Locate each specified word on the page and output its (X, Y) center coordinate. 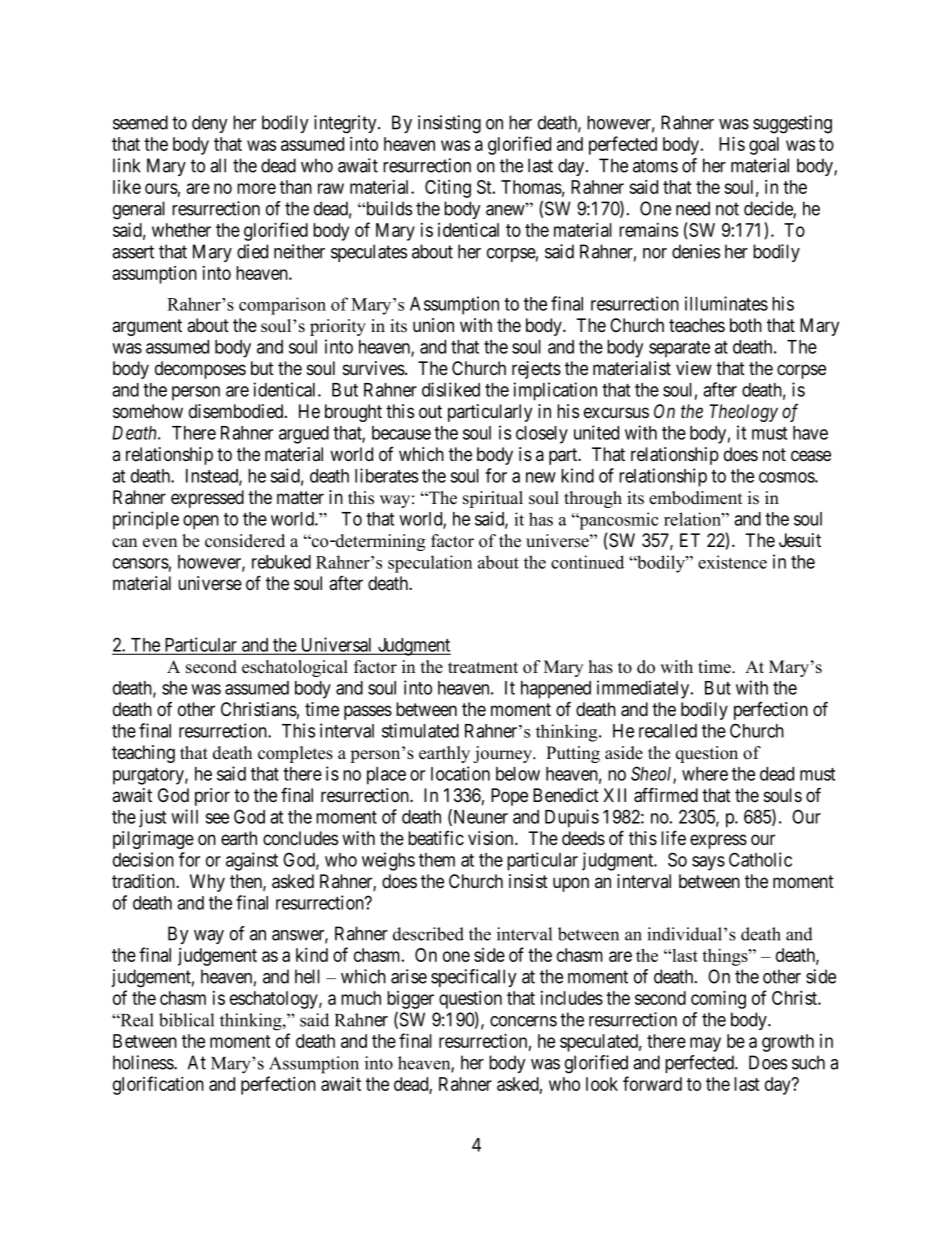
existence (732, 562)
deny (210, 124)
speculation (430, 564)
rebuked (281, 562)
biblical (186, 1020)
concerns (523, 1021)
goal (764, 146)
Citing (448, 188)
